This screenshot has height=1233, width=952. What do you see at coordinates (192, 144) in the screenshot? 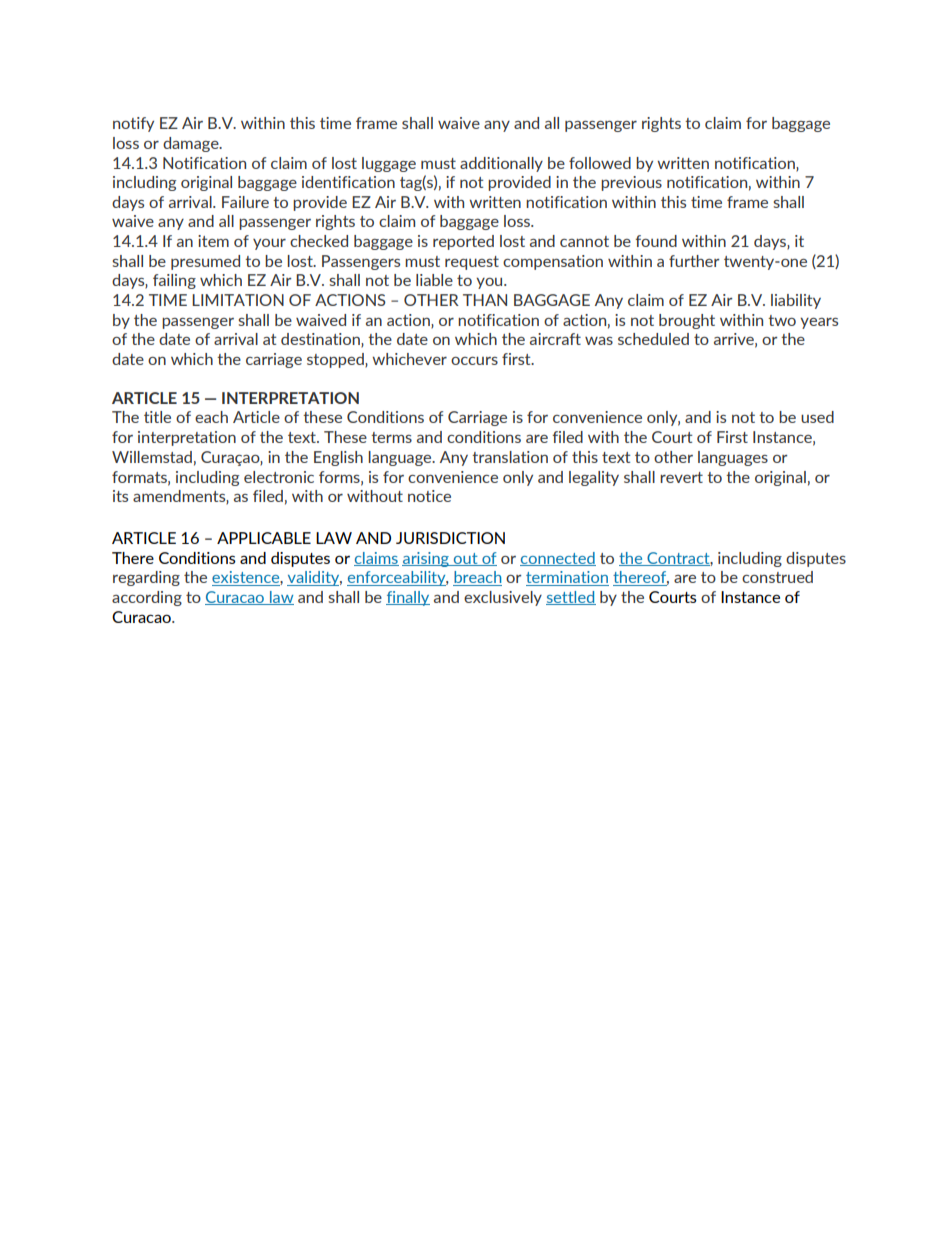
I see `damage` at bounding box center [192, 144].
